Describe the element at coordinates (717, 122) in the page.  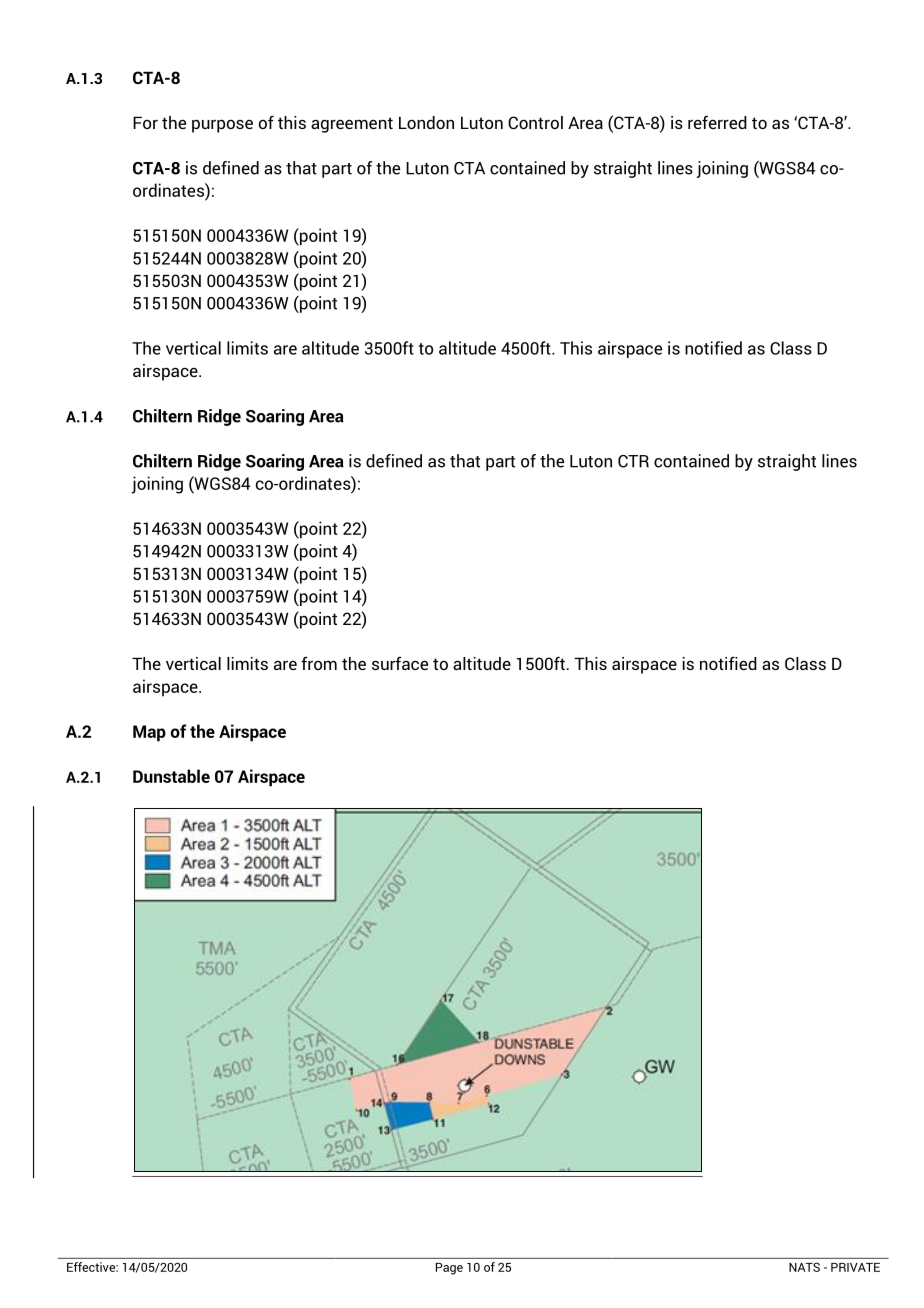
I see `referred` at that location.
